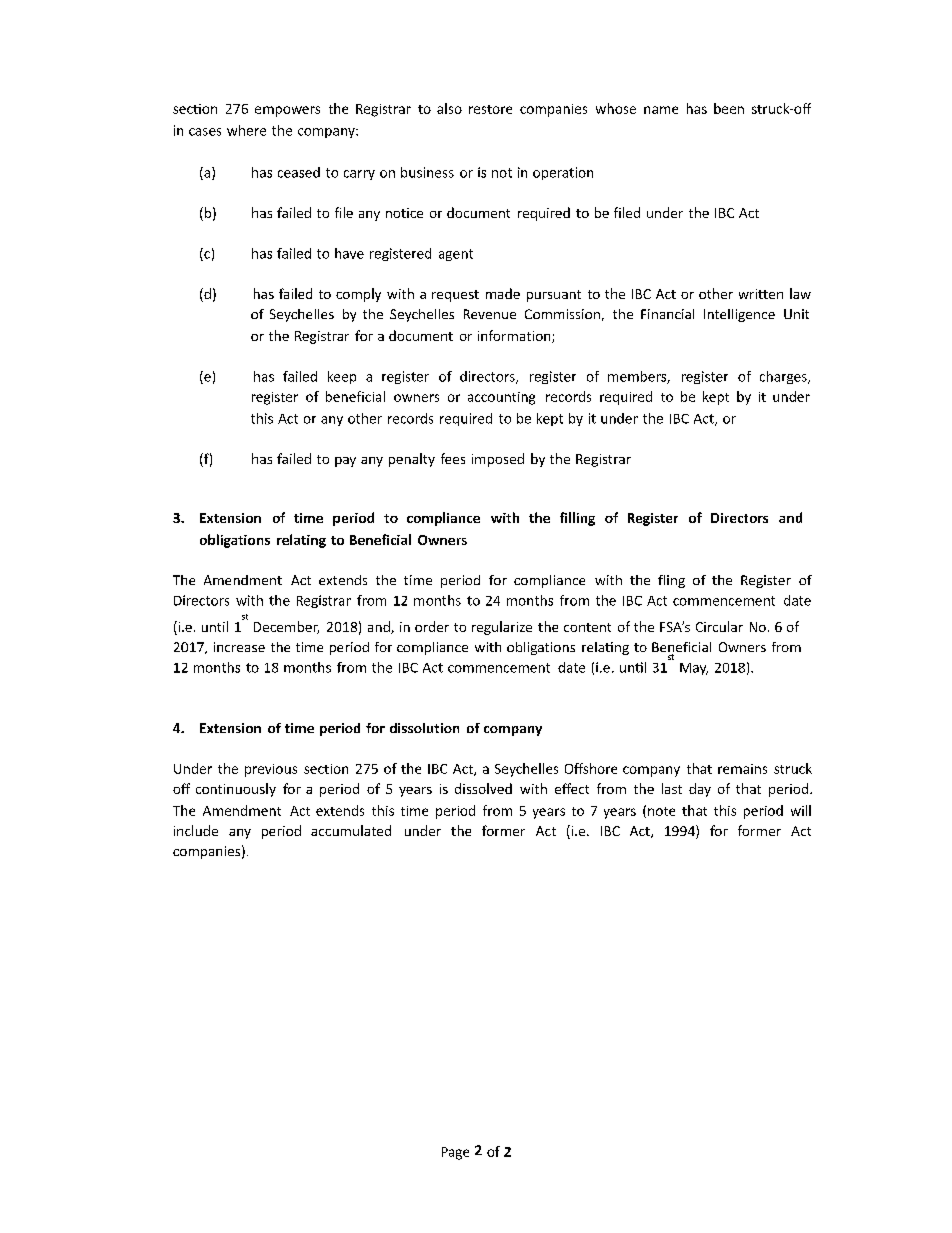 This screenshot has height=1233, width=952. I want to click on remains, so click(742, 769).
